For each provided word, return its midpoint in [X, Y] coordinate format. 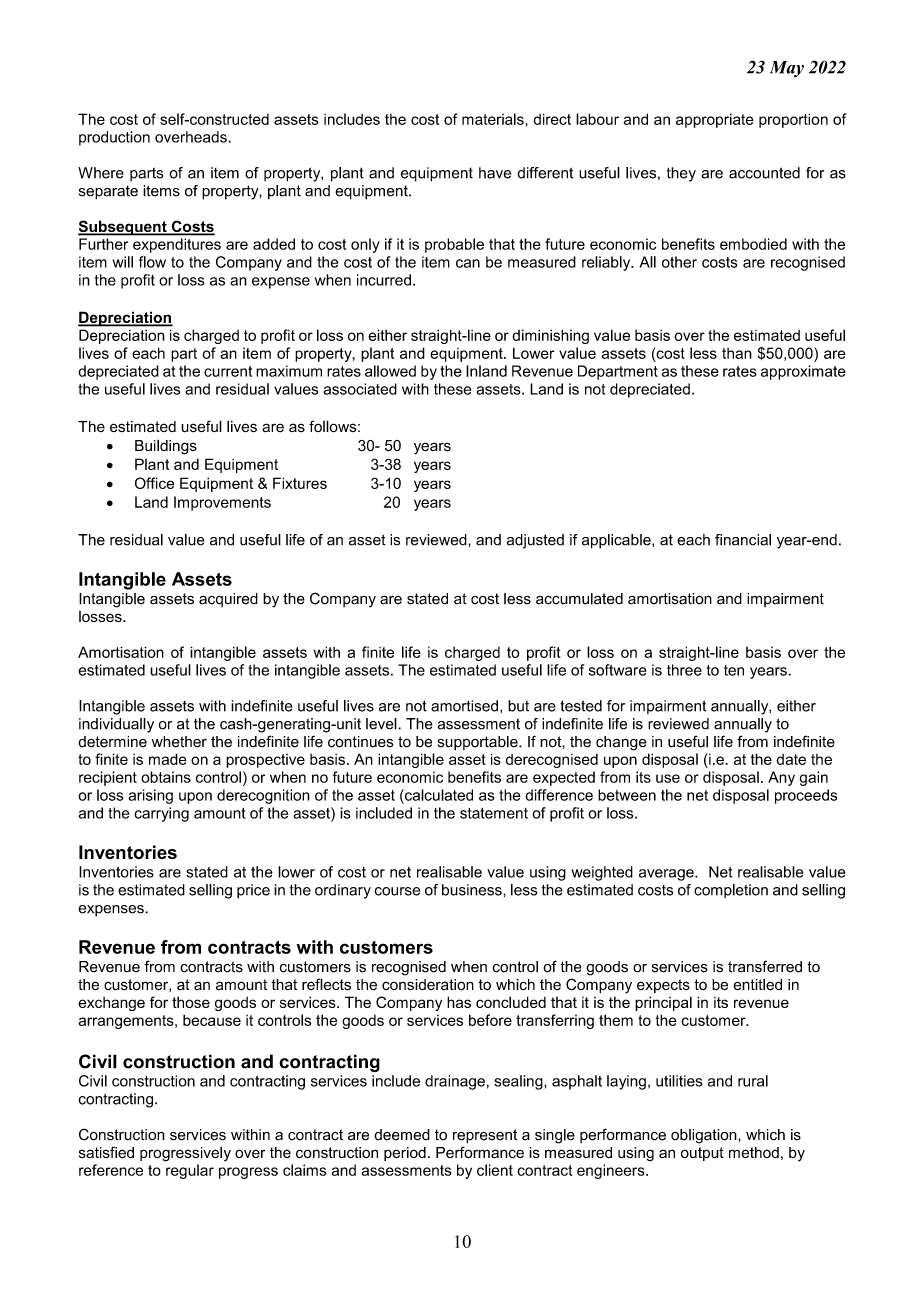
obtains [166, 777]
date [791, 759]
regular [190, 1171]
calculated [438, 795]
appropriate [715, 120]
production [114, 138]
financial [743, 540]
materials [493, 119]
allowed [390, 371]
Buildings [166, 447]
